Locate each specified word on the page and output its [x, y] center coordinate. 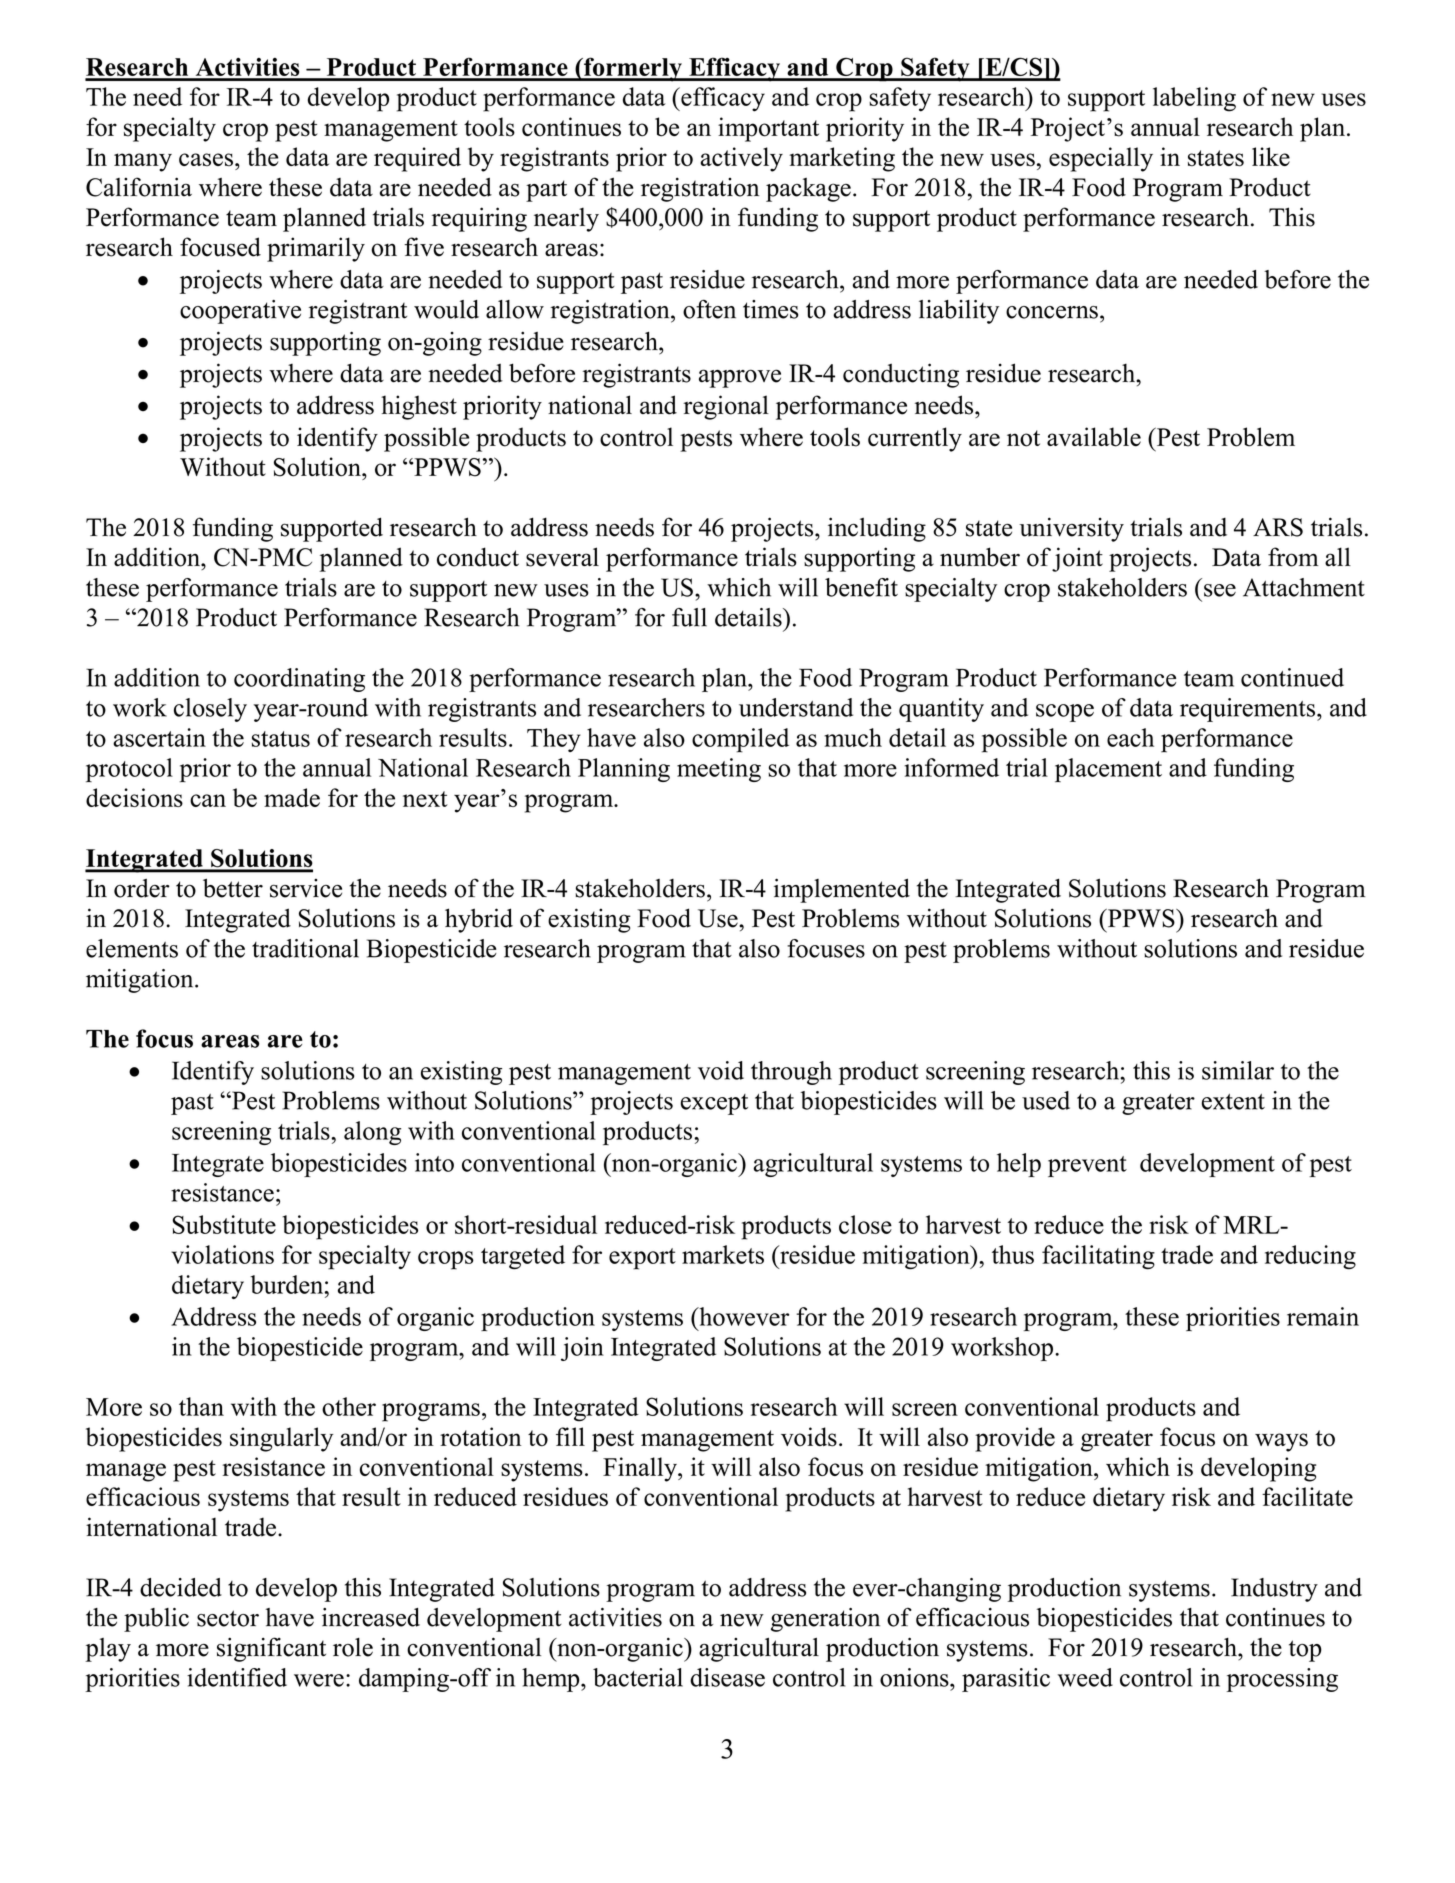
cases [206, 159]
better [233, 888]
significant [271, 1649]
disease [727, 1677]
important [768, 129]
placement [1108, 770]
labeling [1194, 99]
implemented [842, 890]
